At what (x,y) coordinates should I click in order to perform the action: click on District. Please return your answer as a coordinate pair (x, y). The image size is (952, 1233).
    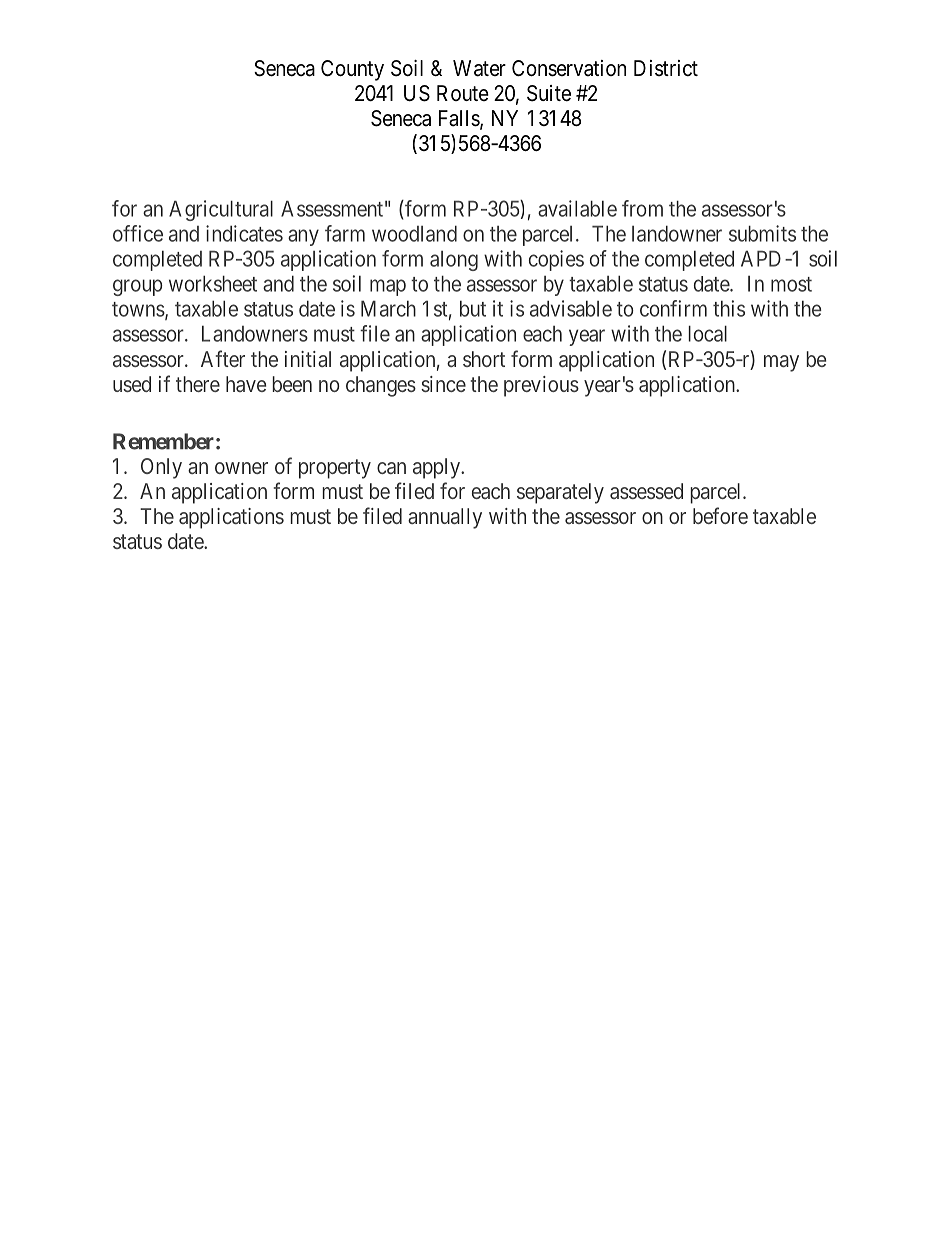
    Looking at the image, I should click on (666, 68).
